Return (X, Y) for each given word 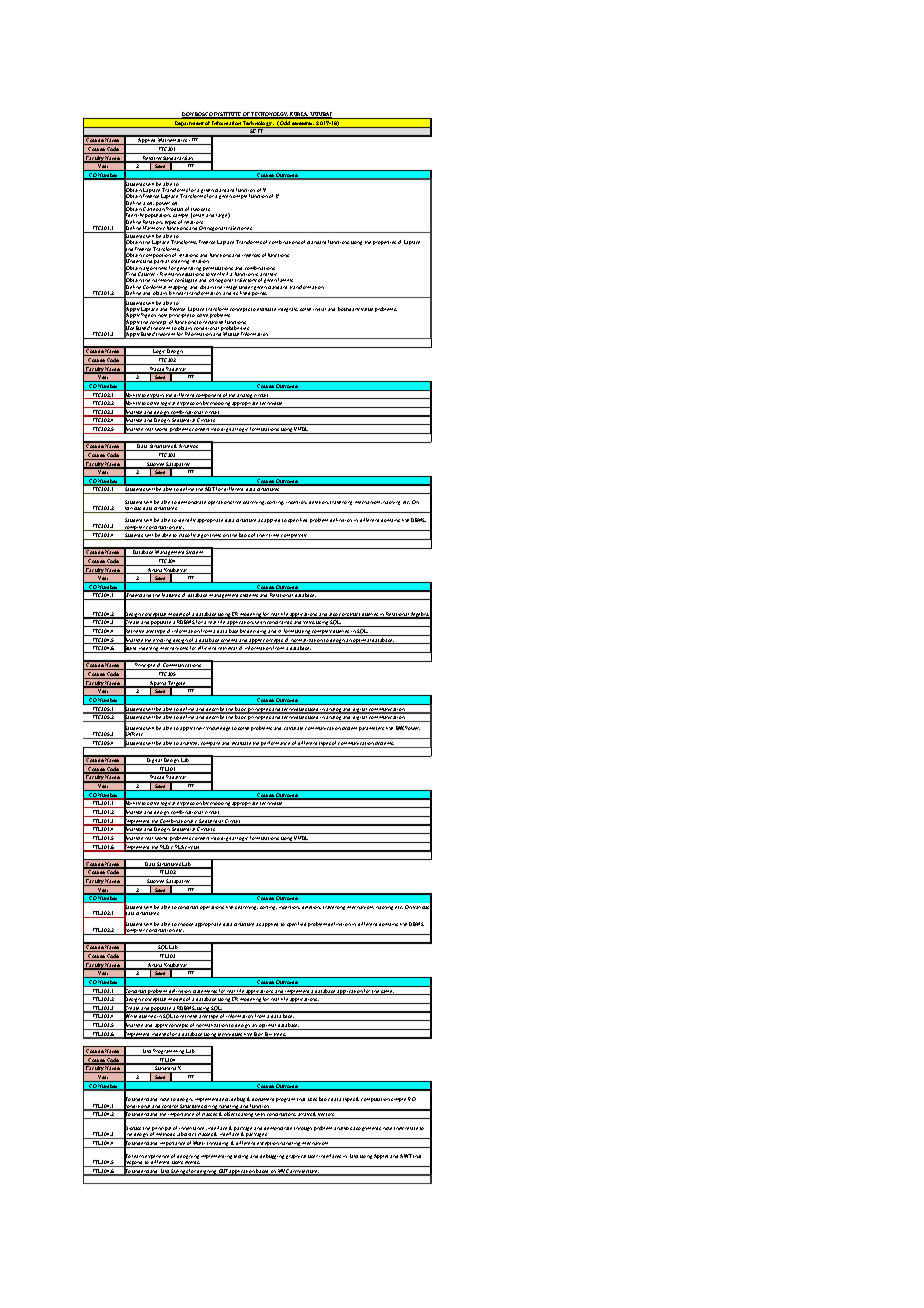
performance (276, 744)
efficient (207, 649)
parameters (371, 729)
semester (303, 125)
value (367, 309)
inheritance (193, 1130)
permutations (218, 270)
